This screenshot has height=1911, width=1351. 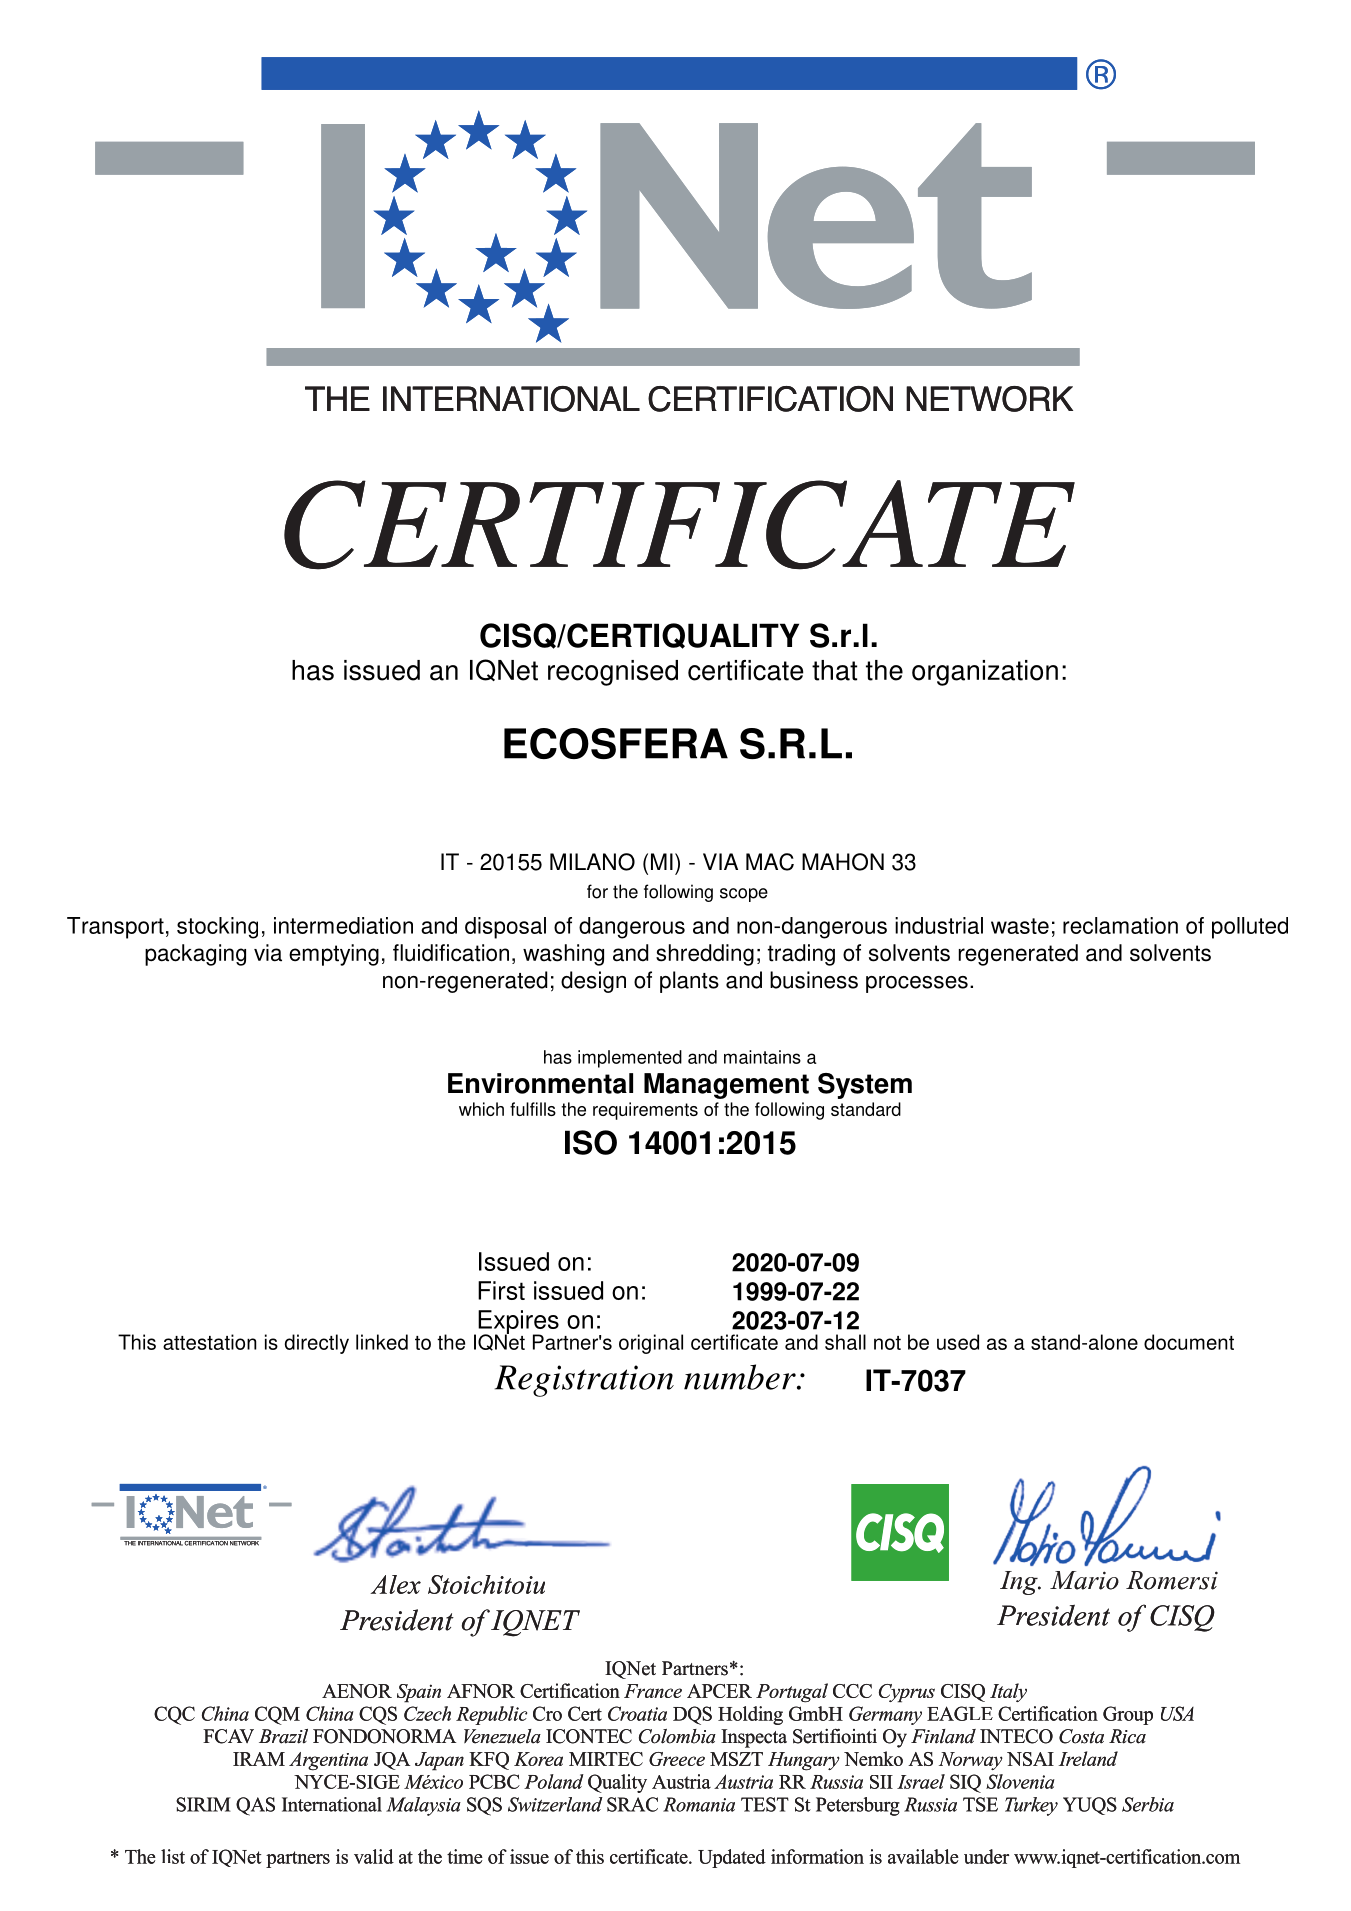 I want to click on organization, so click(x=985, y=673).
